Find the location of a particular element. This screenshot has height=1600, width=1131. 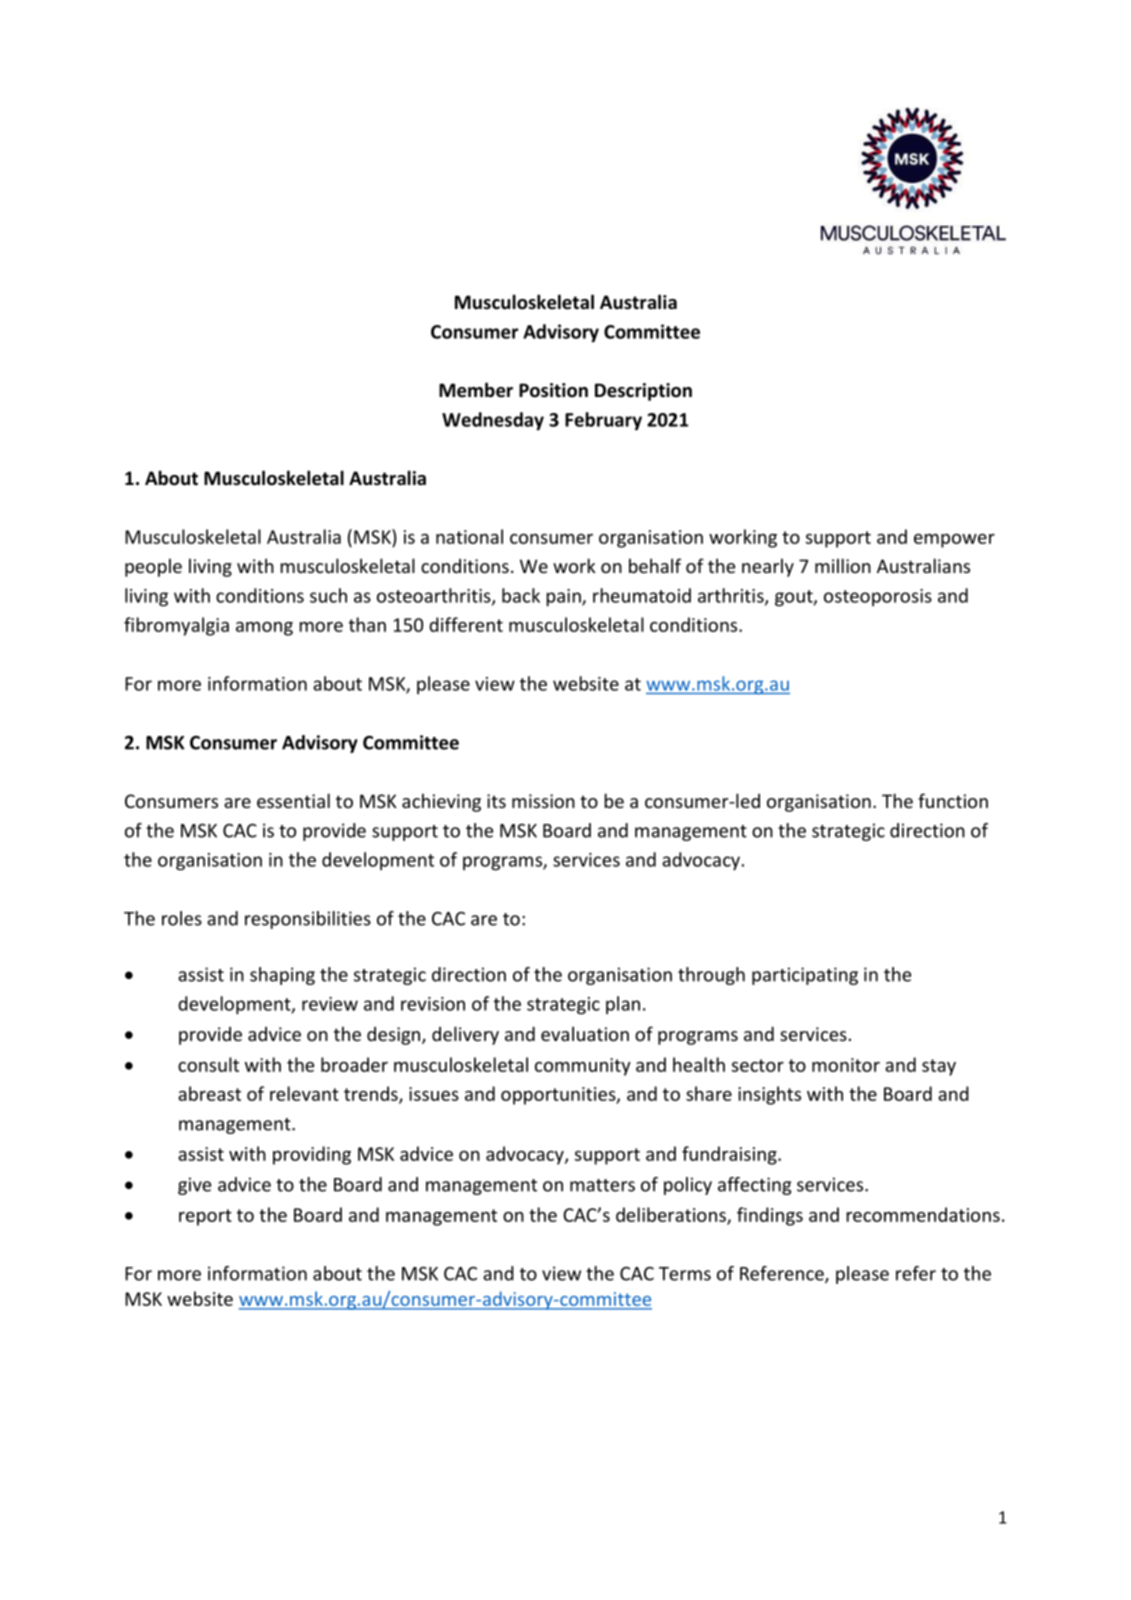

osteoporosis is located at coordinates (878, 598).
